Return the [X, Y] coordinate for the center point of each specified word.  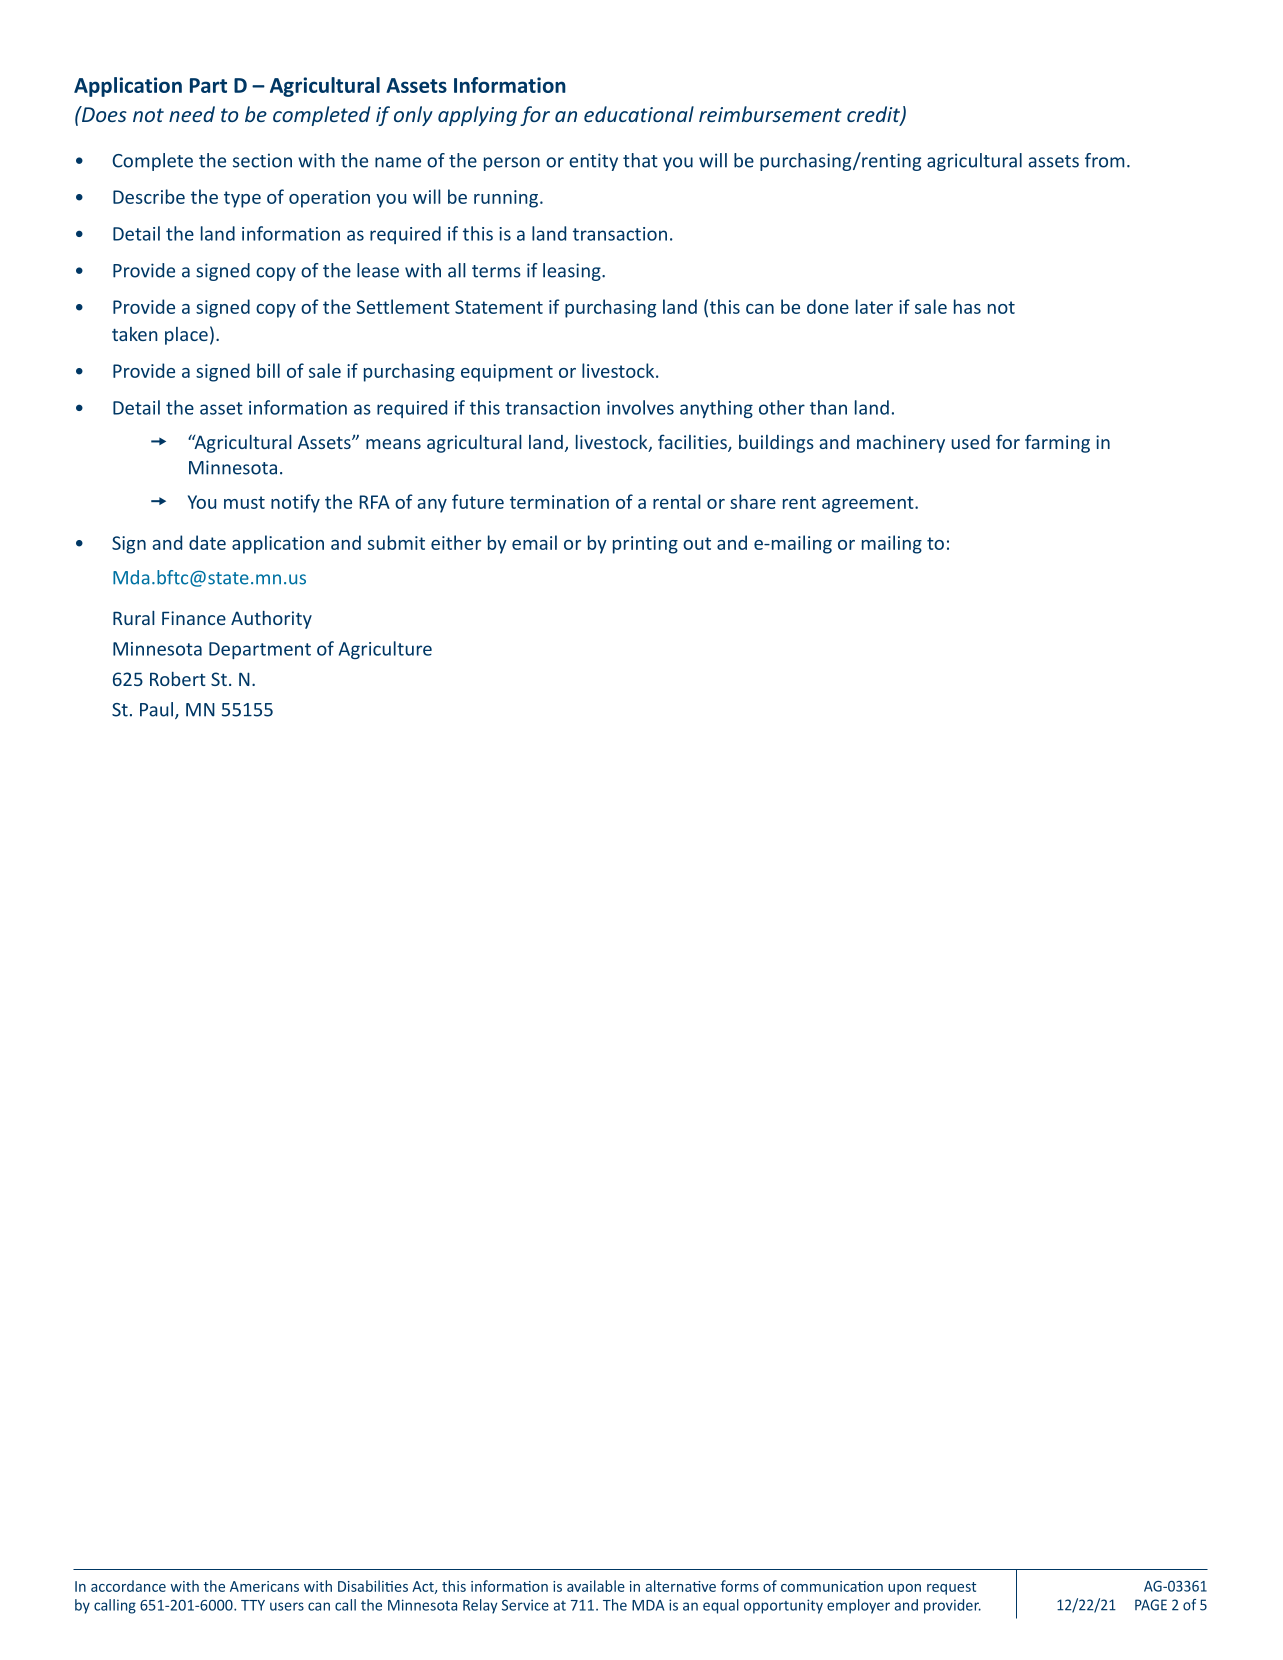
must [244, 502]
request [951, 1588]
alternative [681, 1586]
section [262, 160]
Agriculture [385, 650]
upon [904, 1589]
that [640, 160]
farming [1057, 443]
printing [645, 545]
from [1104, 160]
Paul [158, 710]
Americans [264, 1586]
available [596, 1586]
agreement [869, 504]
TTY [253, 1605]
